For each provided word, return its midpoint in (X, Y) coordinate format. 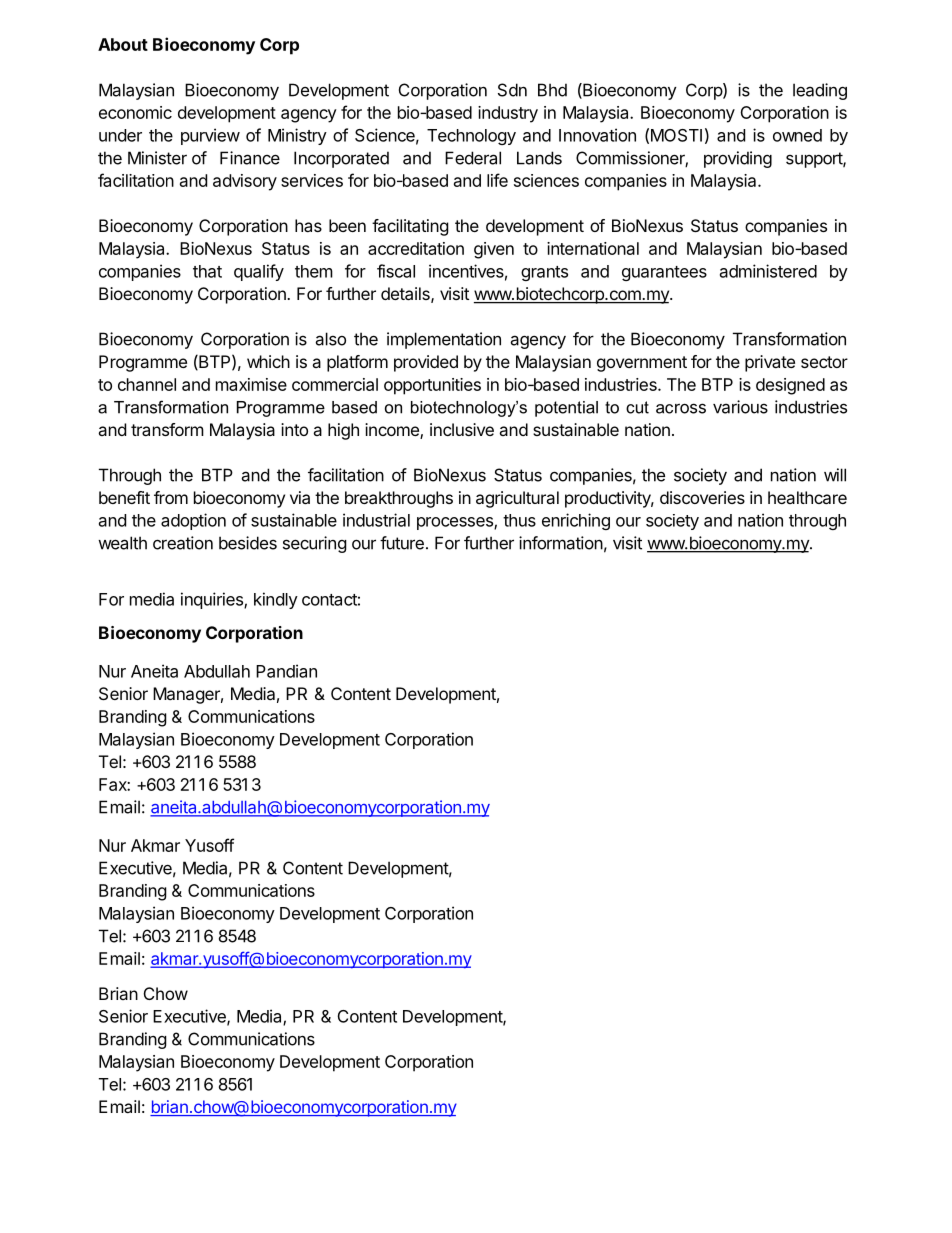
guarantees (664, 273)
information (561, 543)
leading (820, 91)
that (207, 271)
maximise (251, 384)
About (123, 44)
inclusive (462, 429)
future (402, 543)
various (740, 407)
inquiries (213, 600)
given (494, 250)
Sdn (512, 90)
